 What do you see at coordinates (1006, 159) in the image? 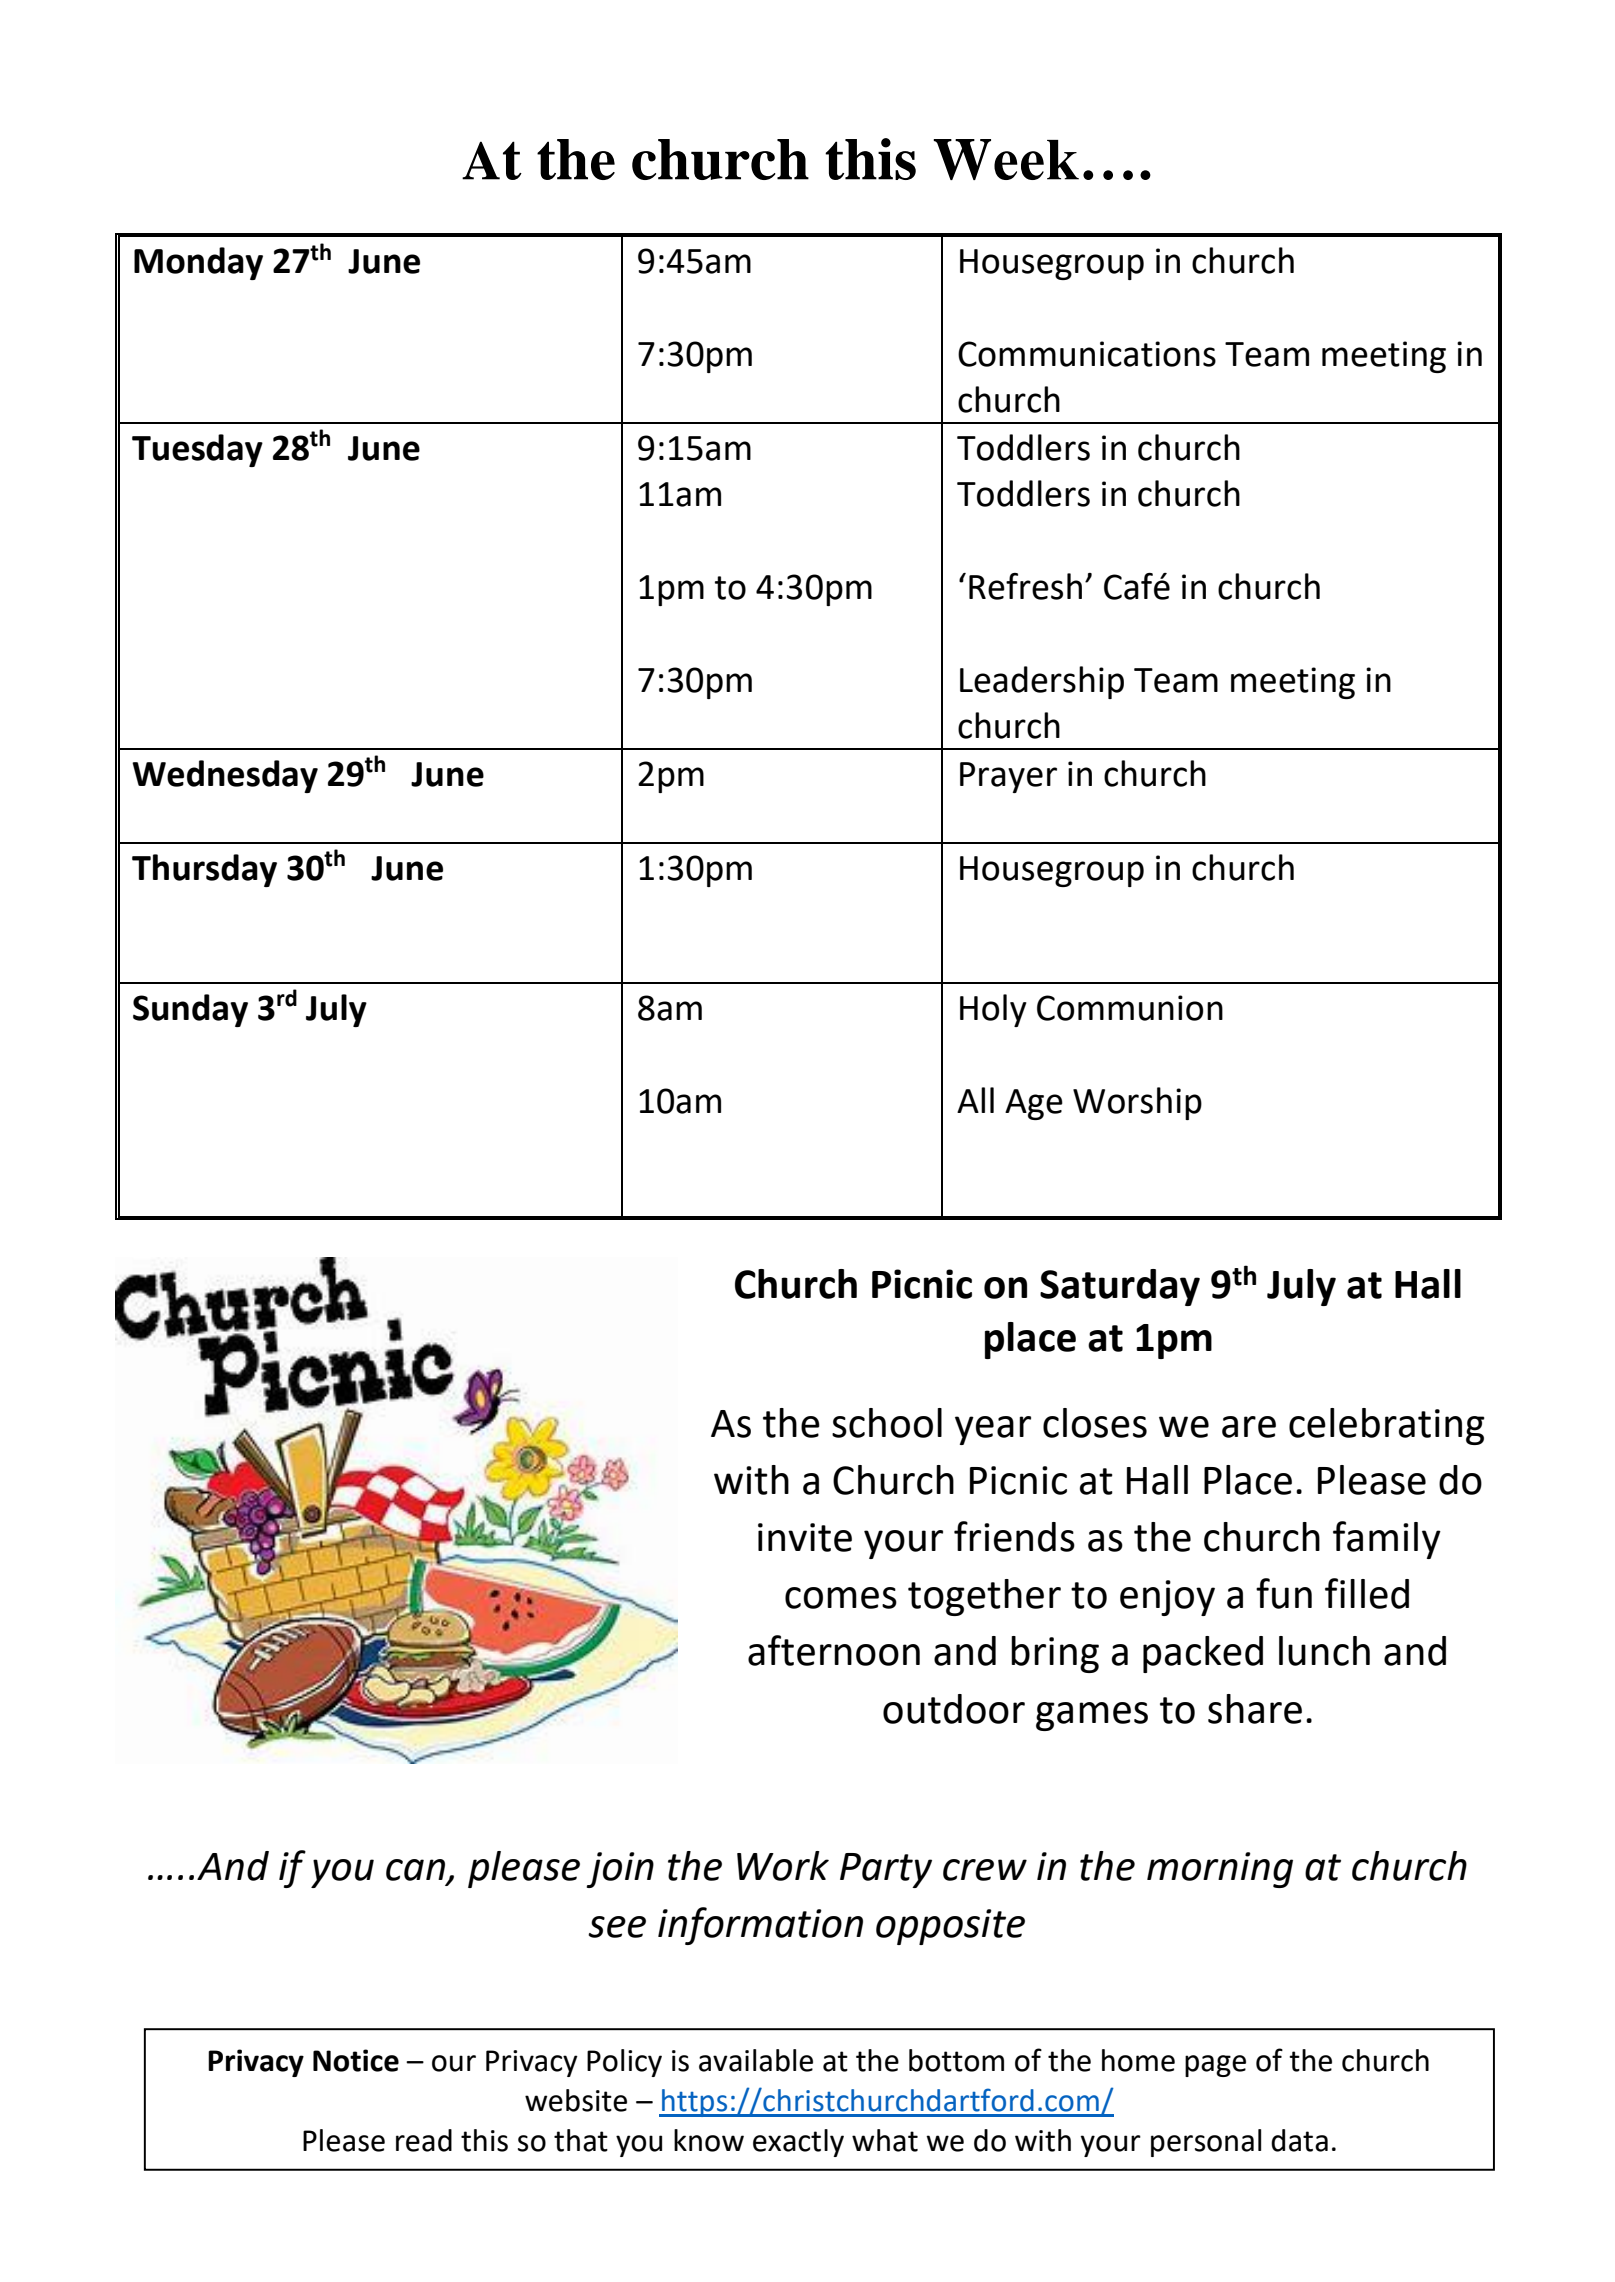
I see `Week` at bounding box center [1006, 159].
